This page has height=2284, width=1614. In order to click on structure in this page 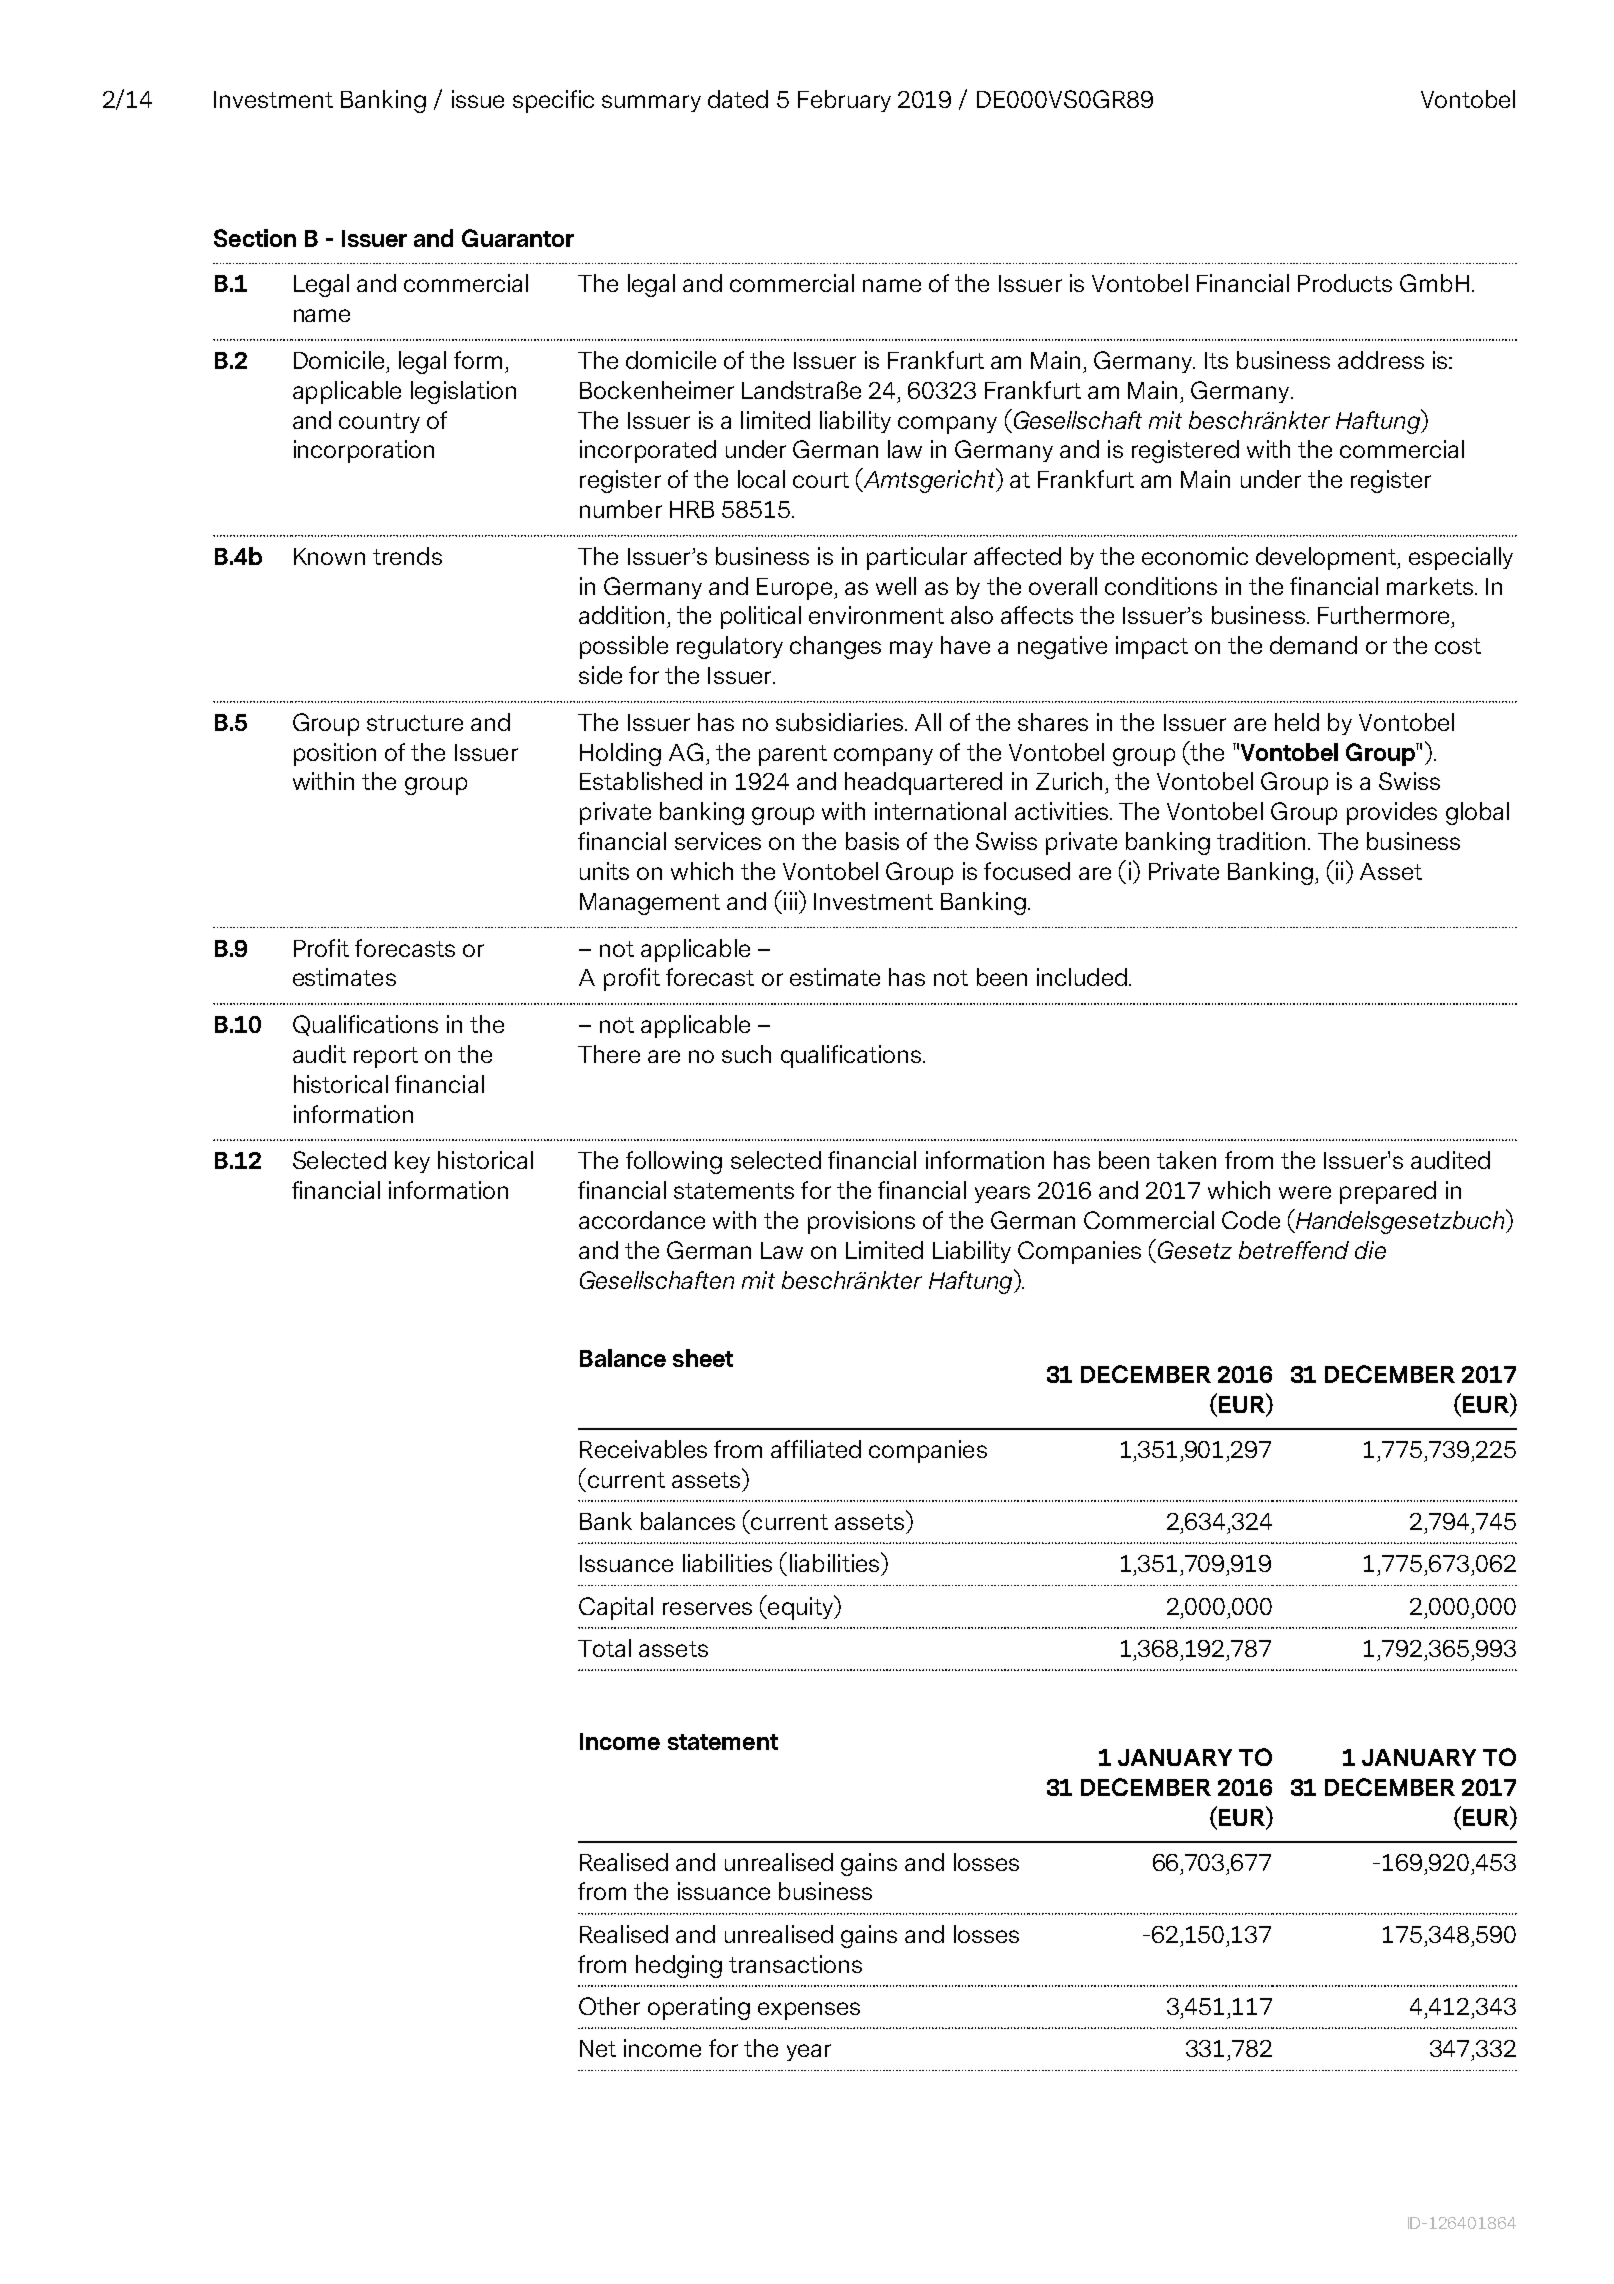, I will do `click(415, 723)`.
